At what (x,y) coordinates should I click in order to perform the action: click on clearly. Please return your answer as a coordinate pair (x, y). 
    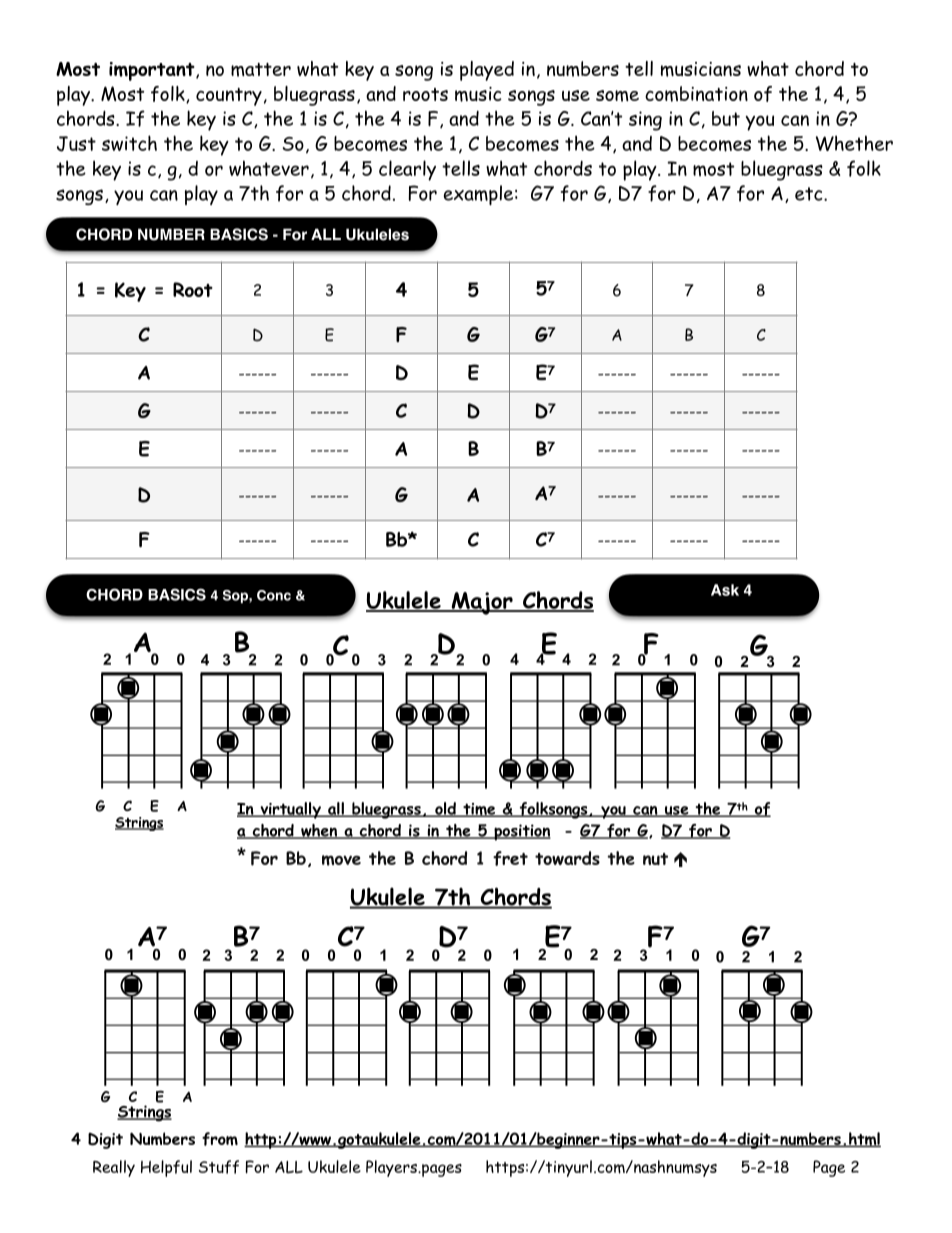
    Looking at the image, I should click on (407, 170).
